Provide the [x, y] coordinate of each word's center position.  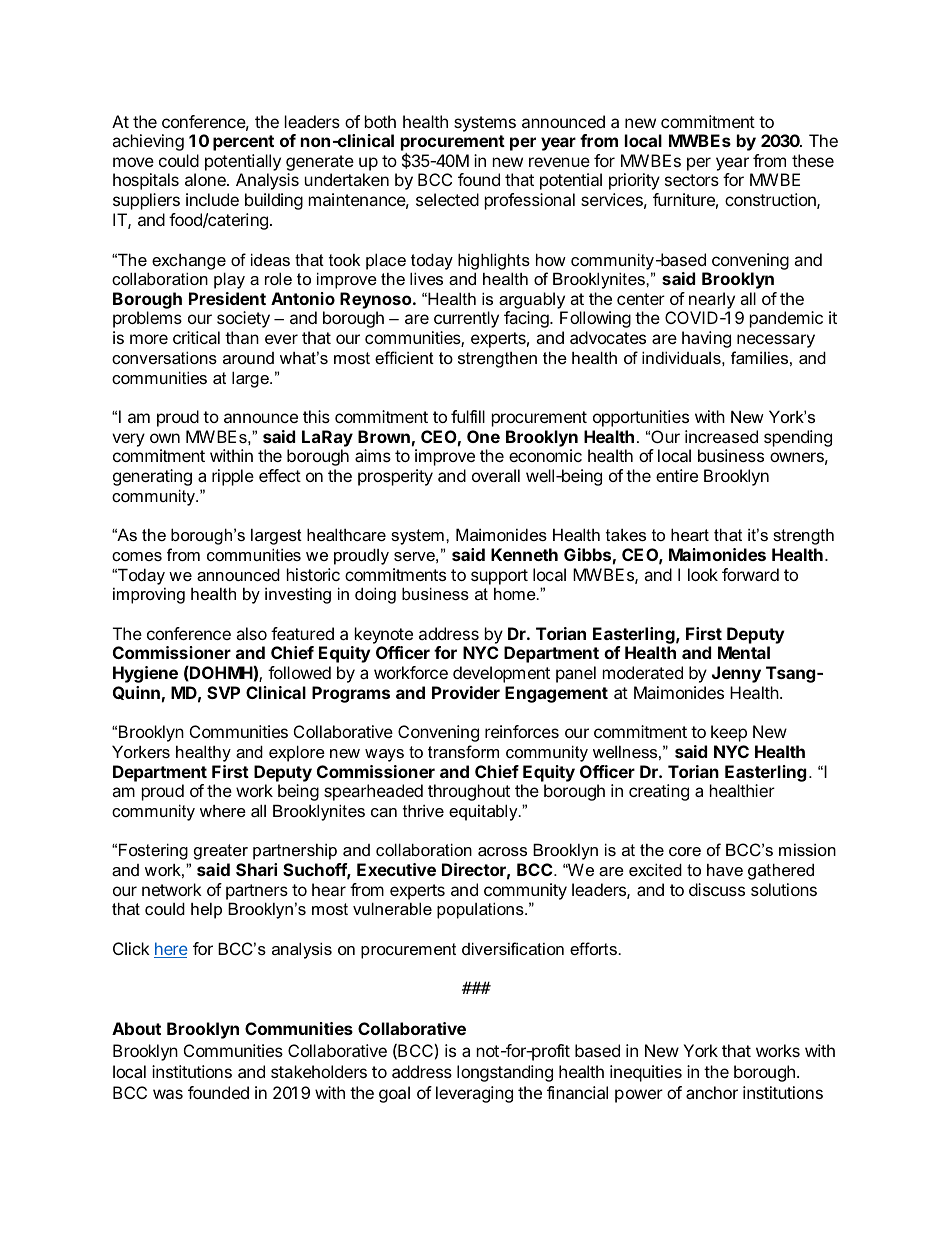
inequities [646, 1073]
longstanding [505, 1073]
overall [496, 475]
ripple [233, 477]
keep [729, 733]
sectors [692, 180]
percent [243, 143]
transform [463, 751]
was [168, 1094]
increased [721, 436]
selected [447, 199]
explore [297, 753]
